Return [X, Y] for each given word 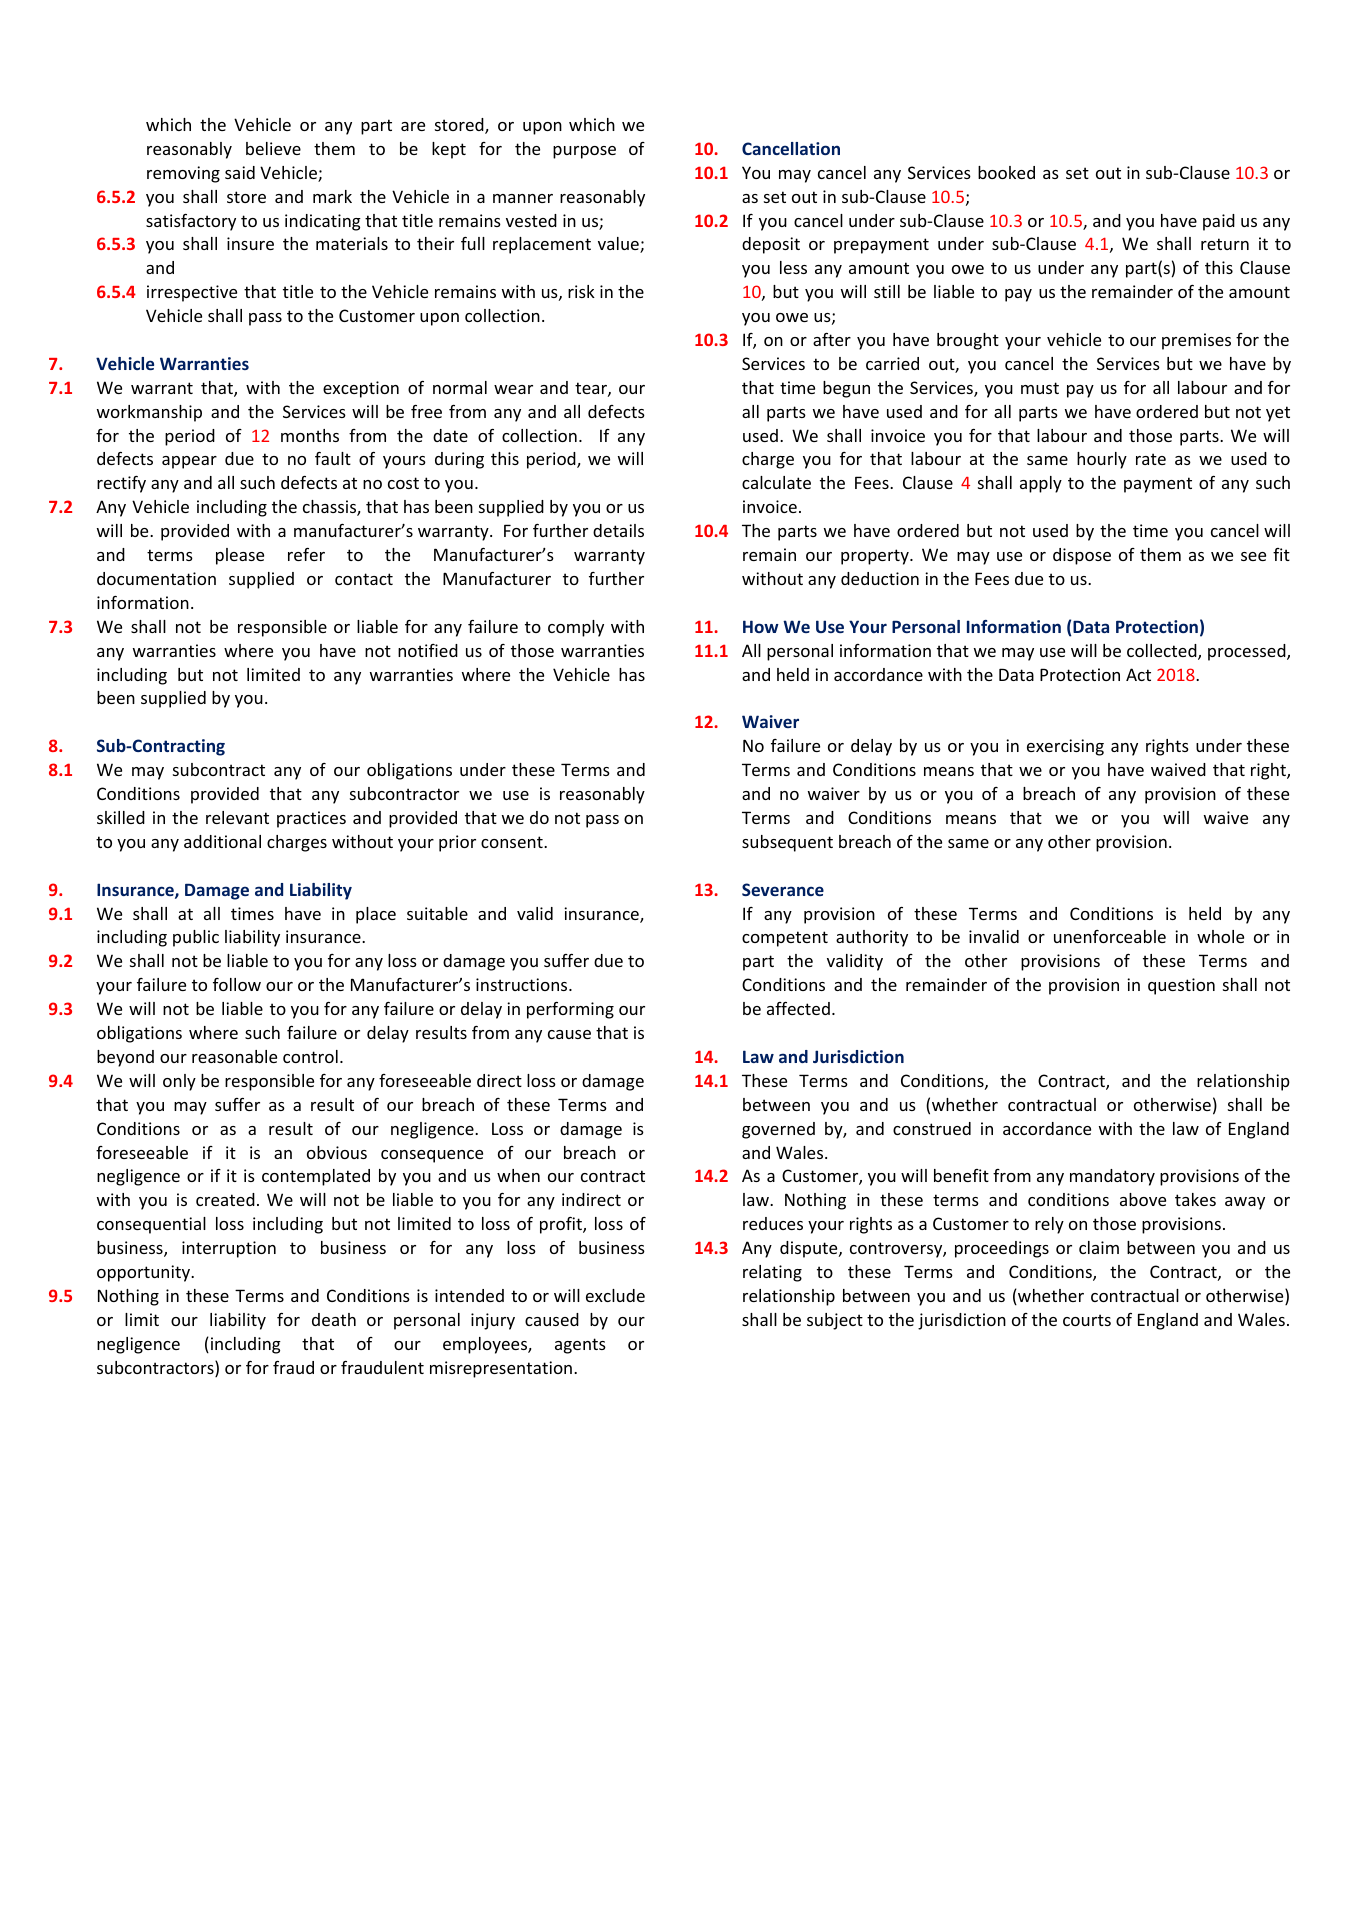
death [334, 1319]
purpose [584, 152]
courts [1087, 1320]
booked [1006, 172]
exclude [615, 1295]
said [240, 172]
